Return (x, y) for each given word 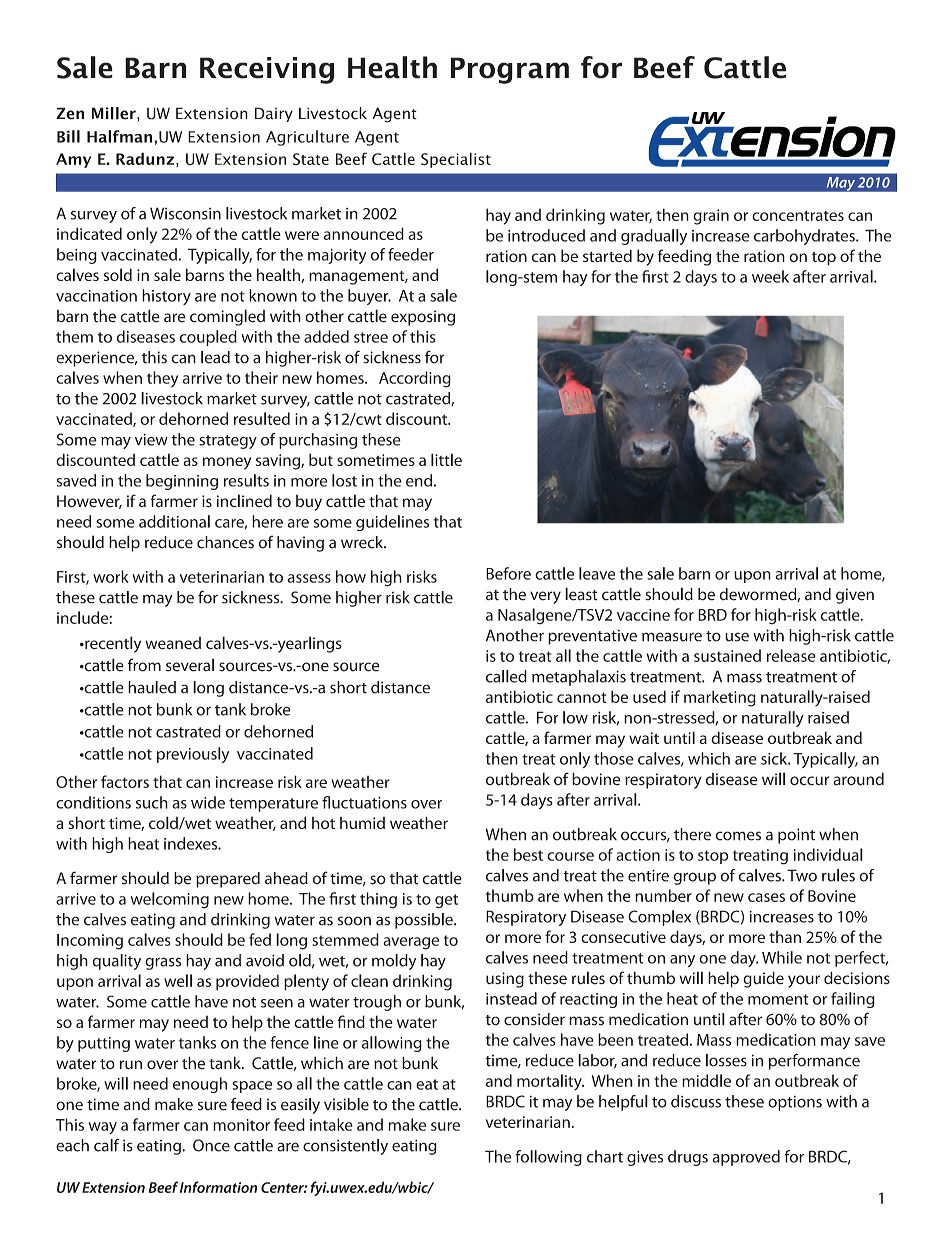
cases (766, 897)
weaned (173, 643)
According (415, 379)
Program (510, 70)
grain (711, 217)
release (791, 655)
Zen (70, 113)
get (446, 901)
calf (106, 1145)
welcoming (170, 900)
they (162, 379)
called (506, 676)
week (770, 276)
